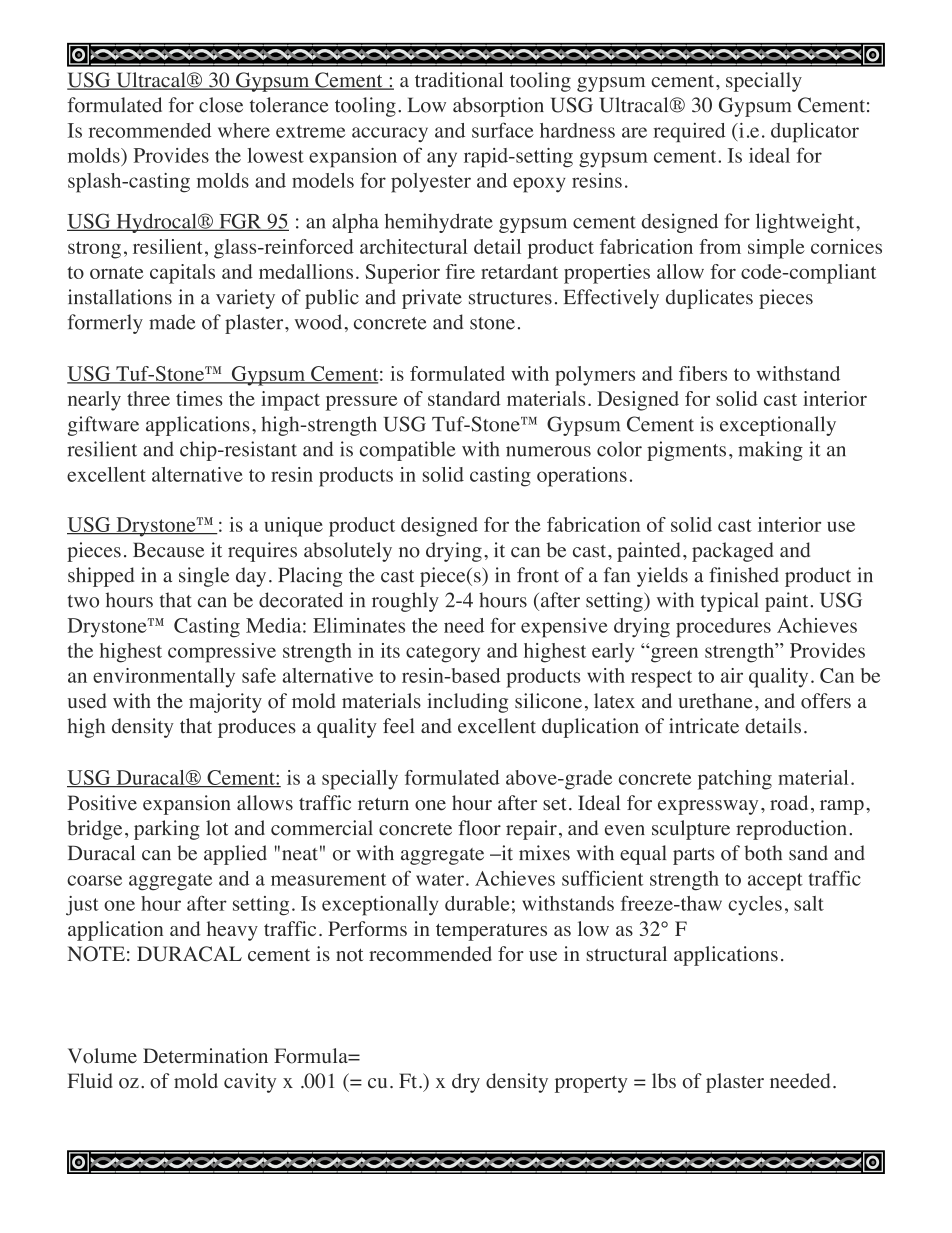 This document has height=1233, width=952. Describe the element at coordinates (467, 703) in the document. I see `including` at that location.
